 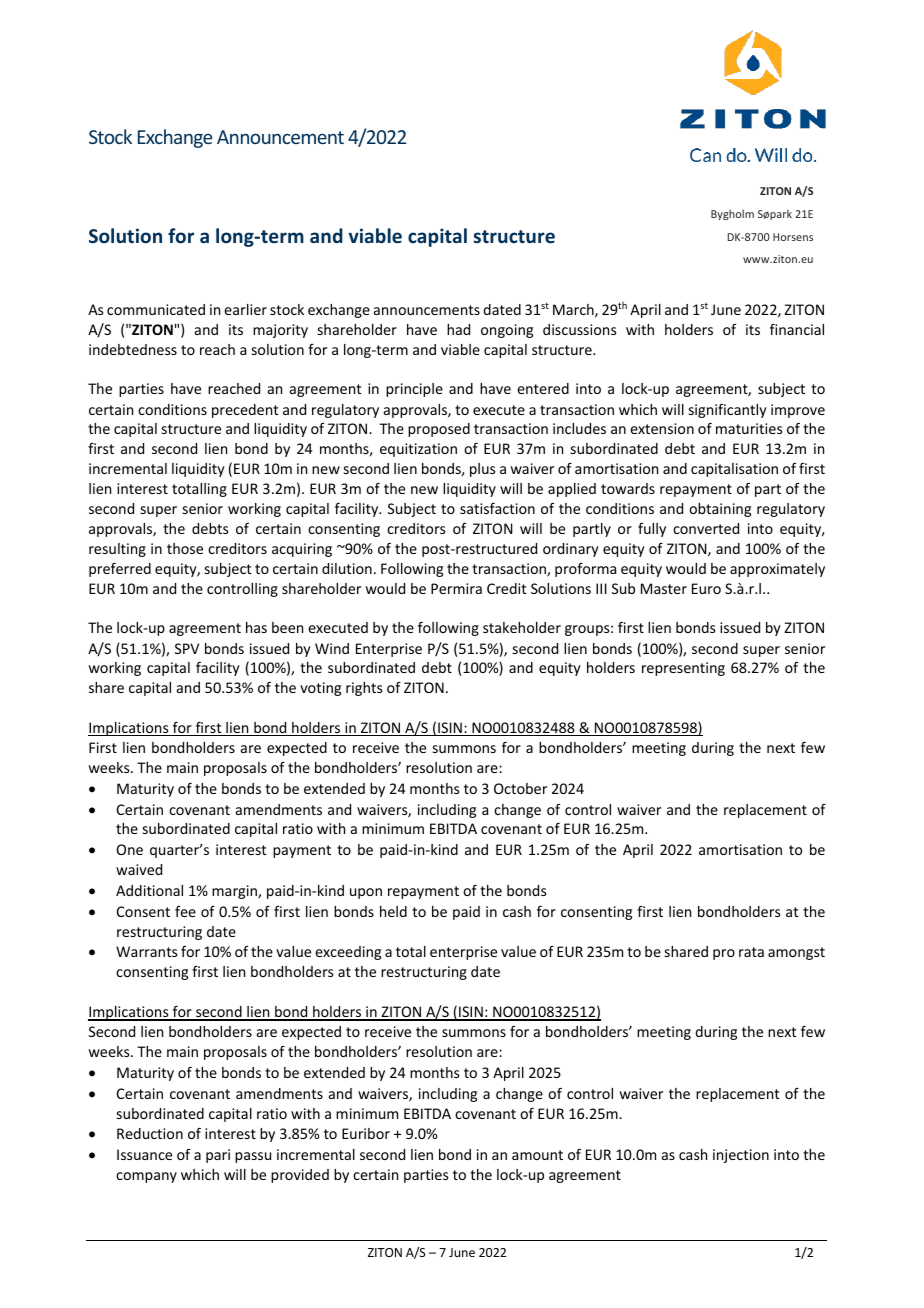 What do you see at coordinates (741, 1156) in the image?
I see `injection` at bounding box center [741, 1156].
